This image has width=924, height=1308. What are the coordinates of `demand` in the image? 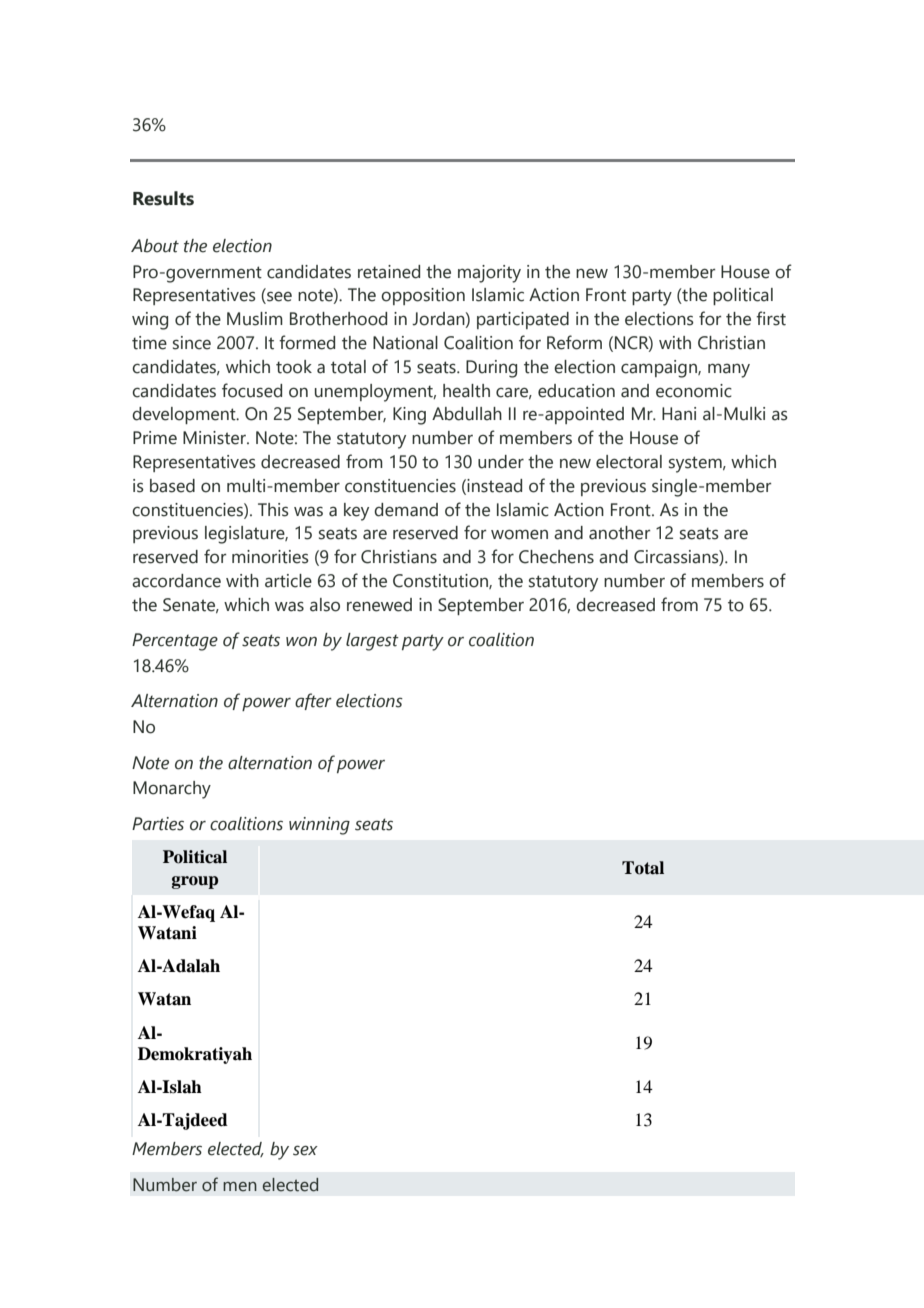 It's located at (406, 510).
